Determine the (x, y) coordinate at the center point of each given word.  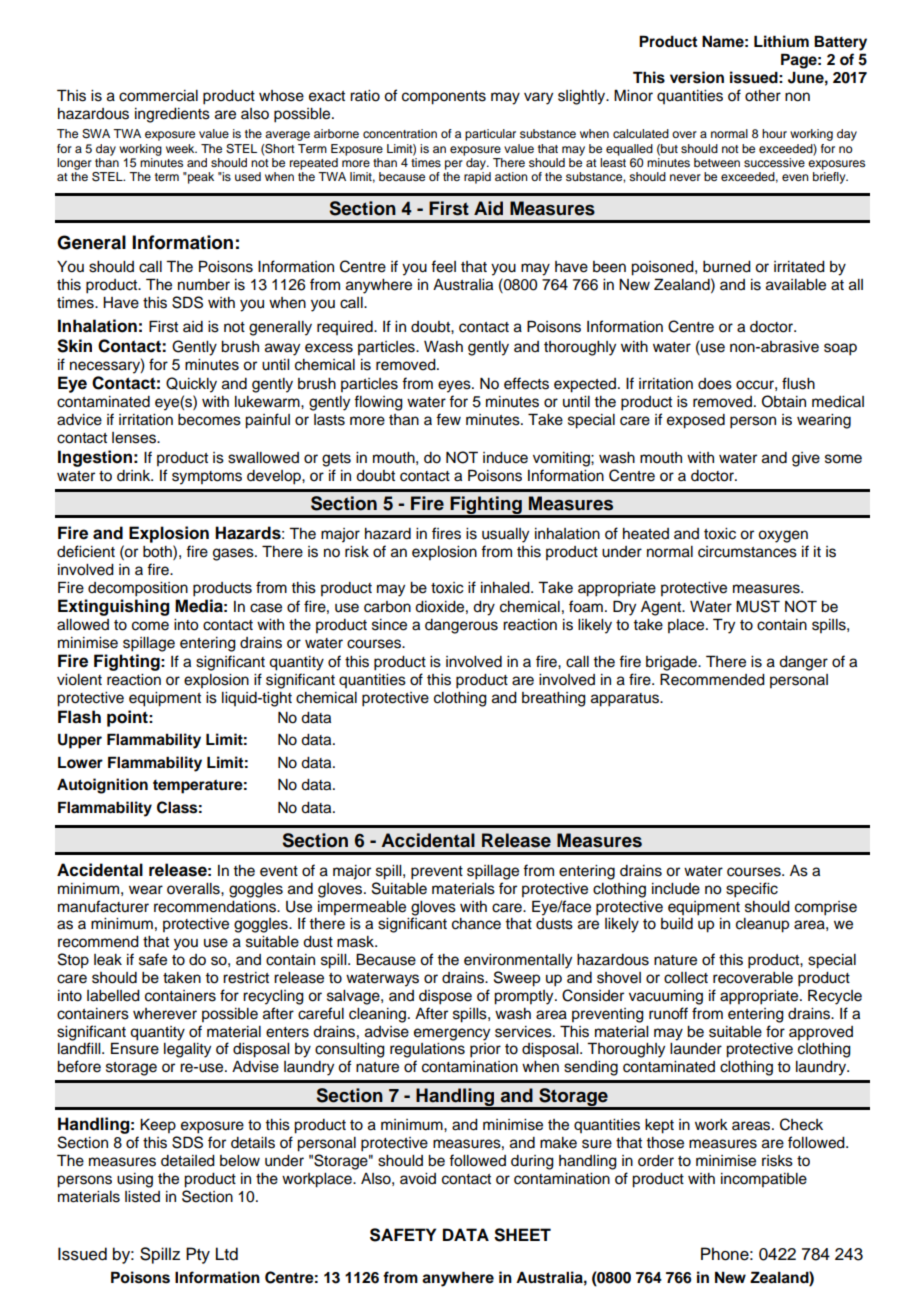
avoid (418, 1179)
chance (476, 924)
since (389, 625)
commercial (158, 96)
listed (142, 1197)
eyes (455, 386)
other (763, 96)
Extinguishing (114, 607)
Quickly (191, 385)
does (715, 384)
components (444, 98)
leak (108, 960)
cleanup (762, 925)
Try (724, 626)
